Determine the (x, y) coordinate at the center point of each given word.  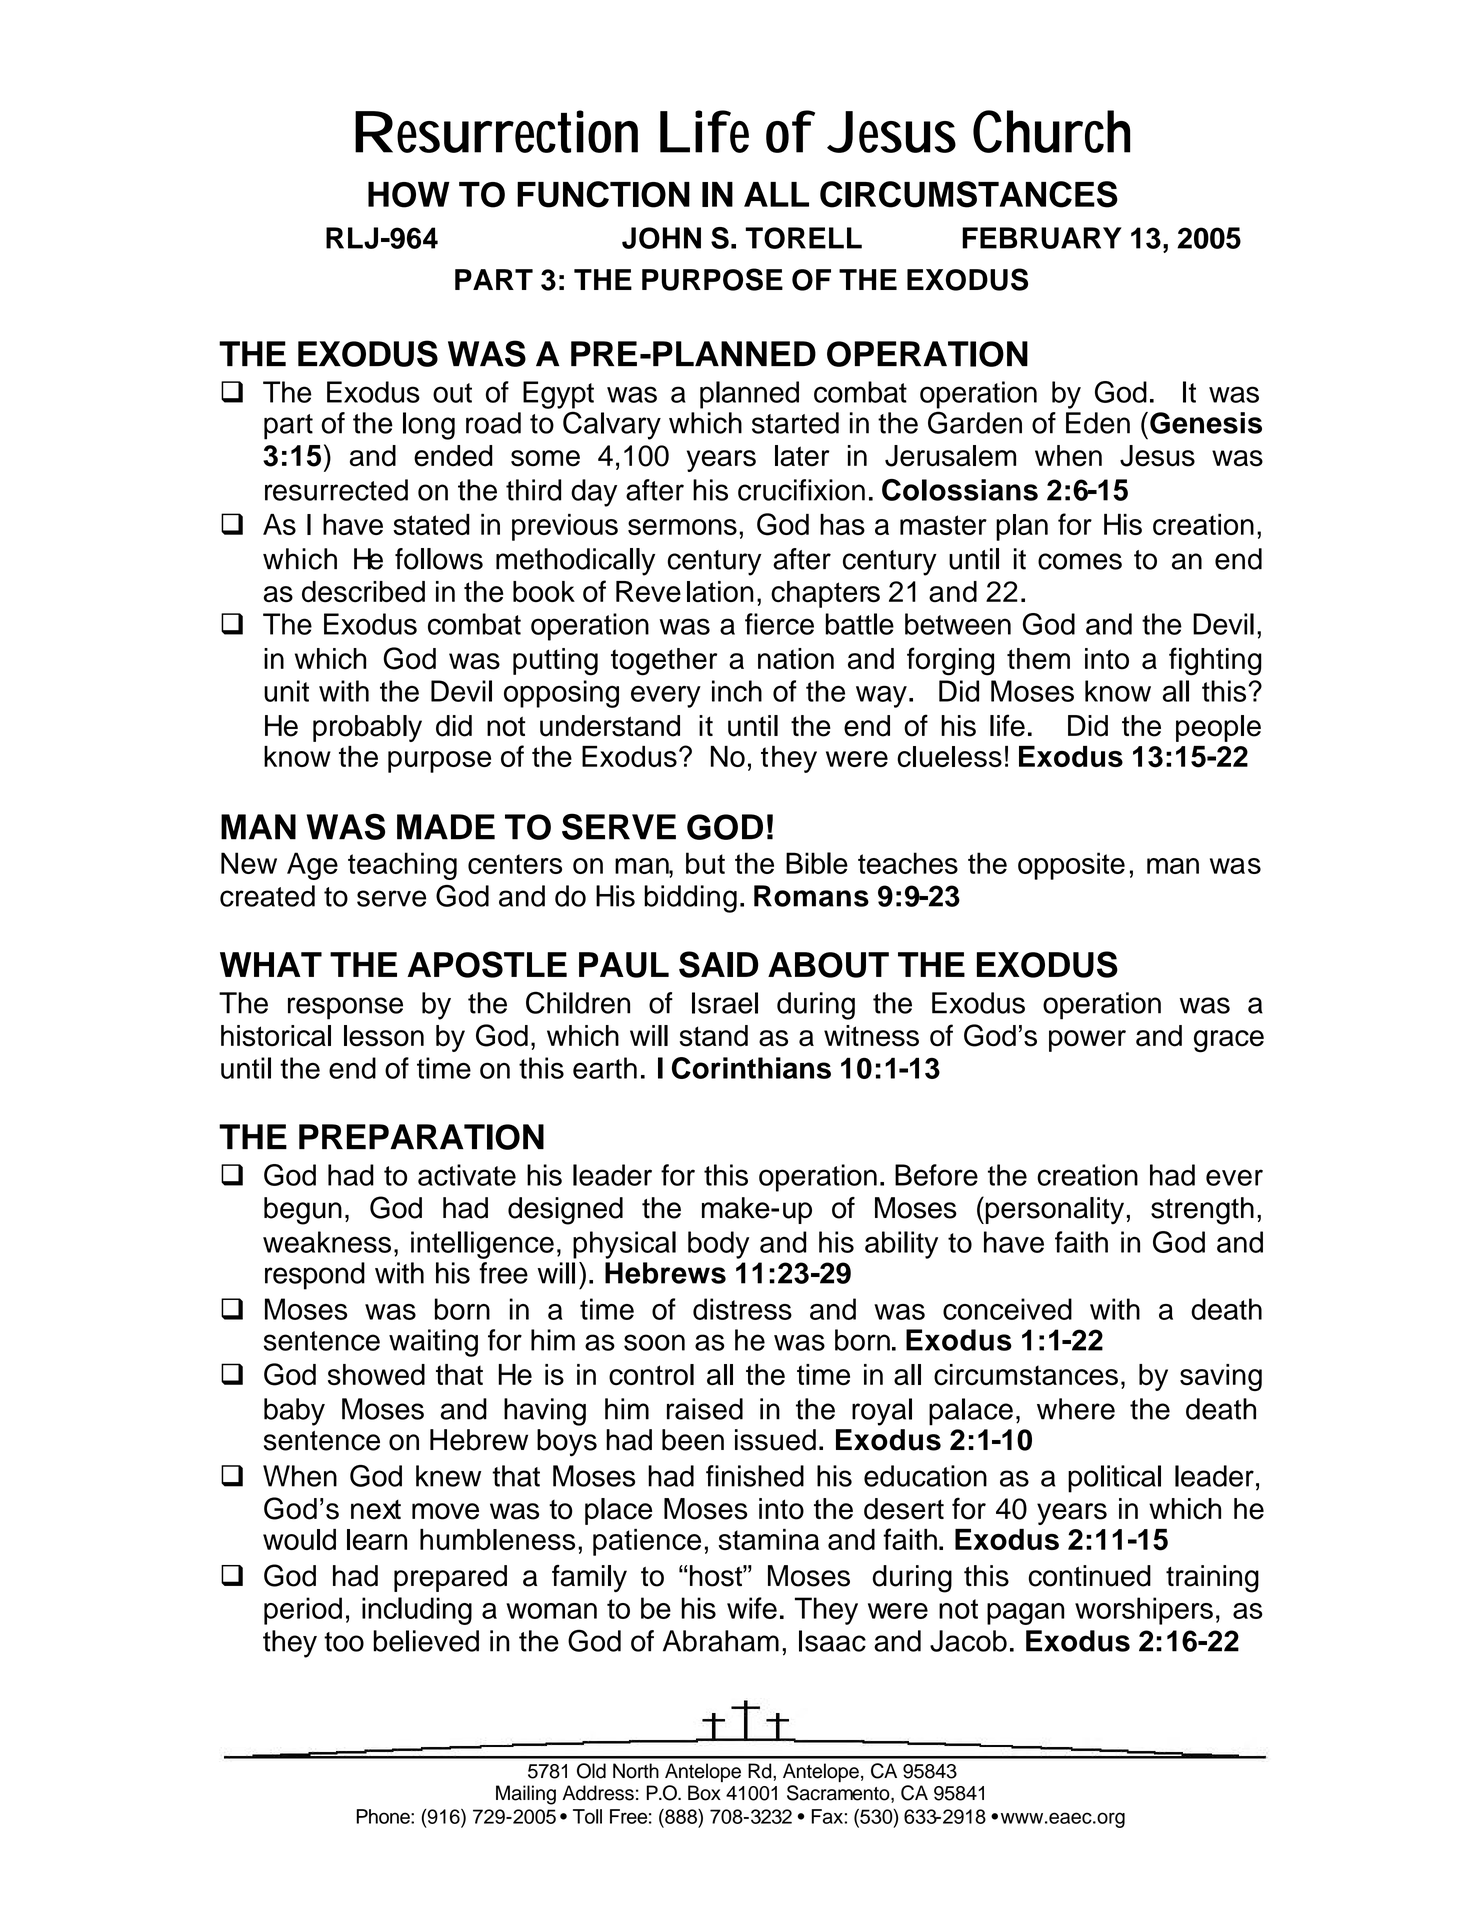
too (344, 1642)
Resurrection (496, 131)
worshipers (1144, 1611)
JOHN (661, 238)
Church (1051, 131)
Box (704, 1793)
